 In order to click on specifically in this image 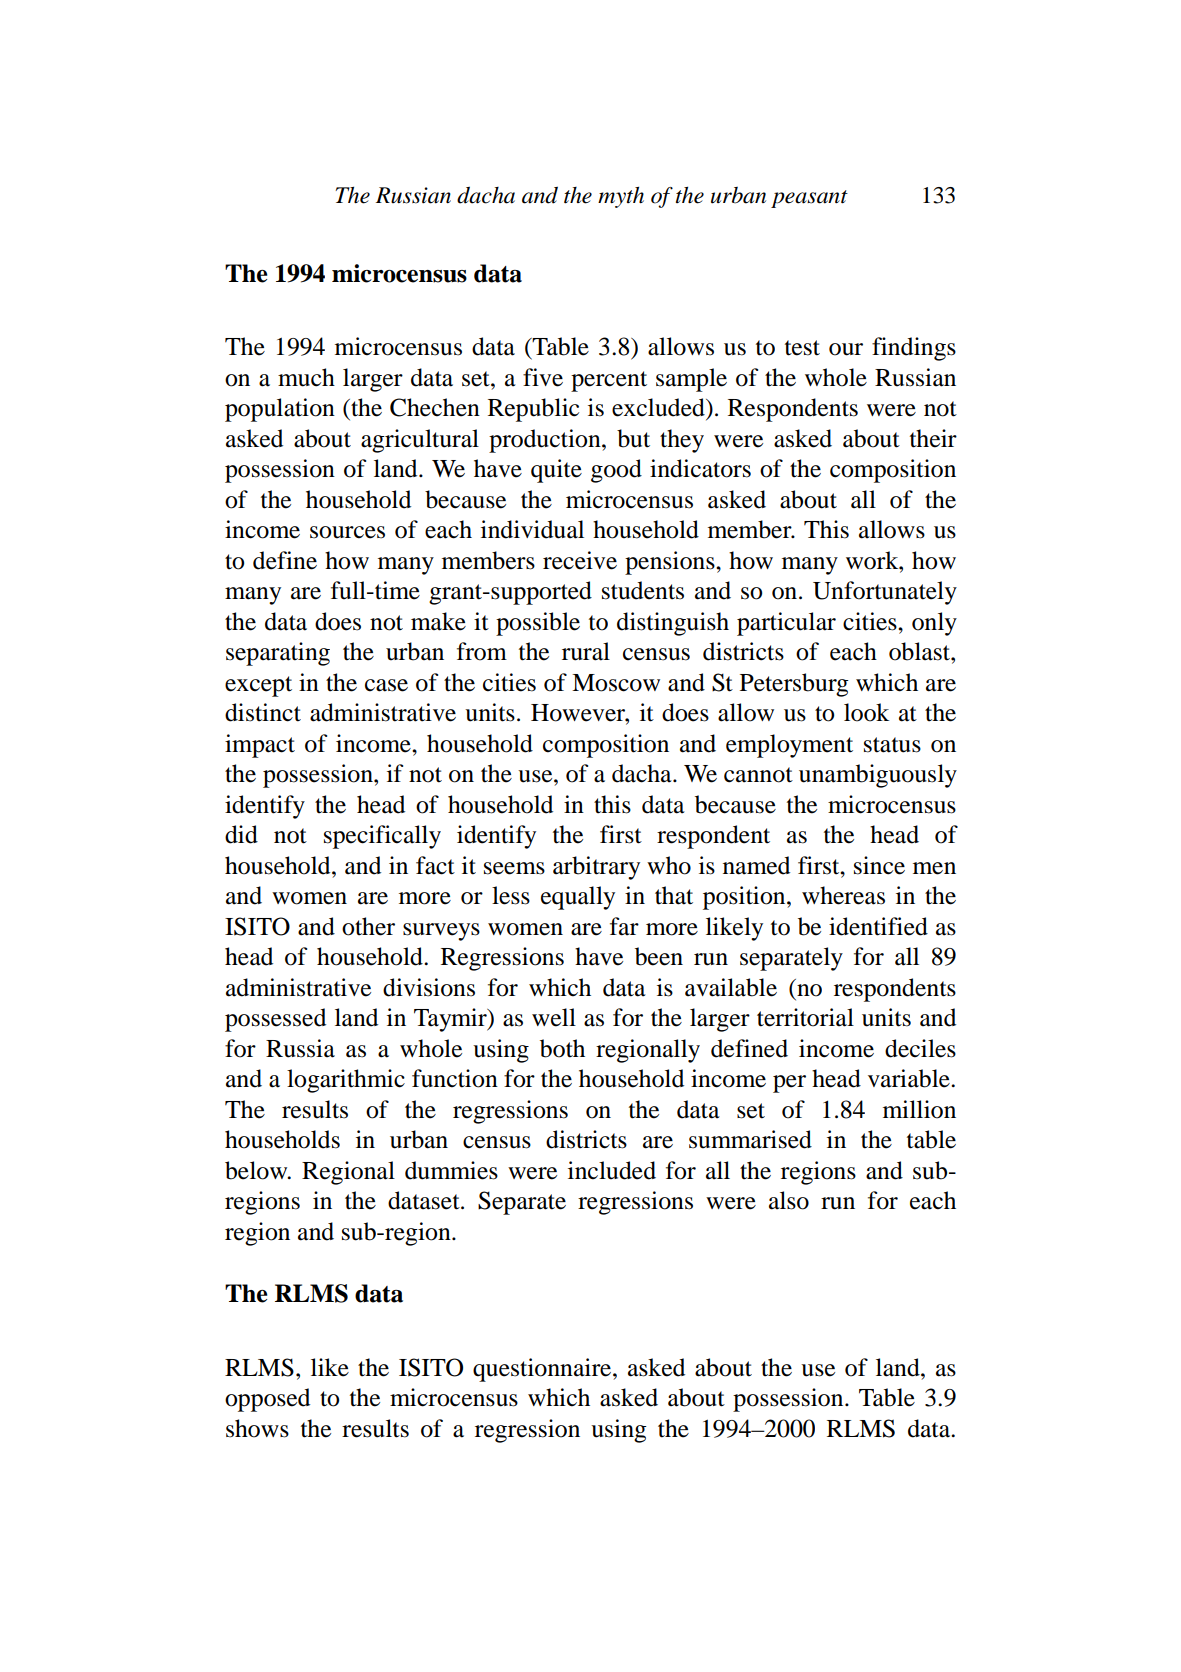, I will do `click(382, 837)`.
